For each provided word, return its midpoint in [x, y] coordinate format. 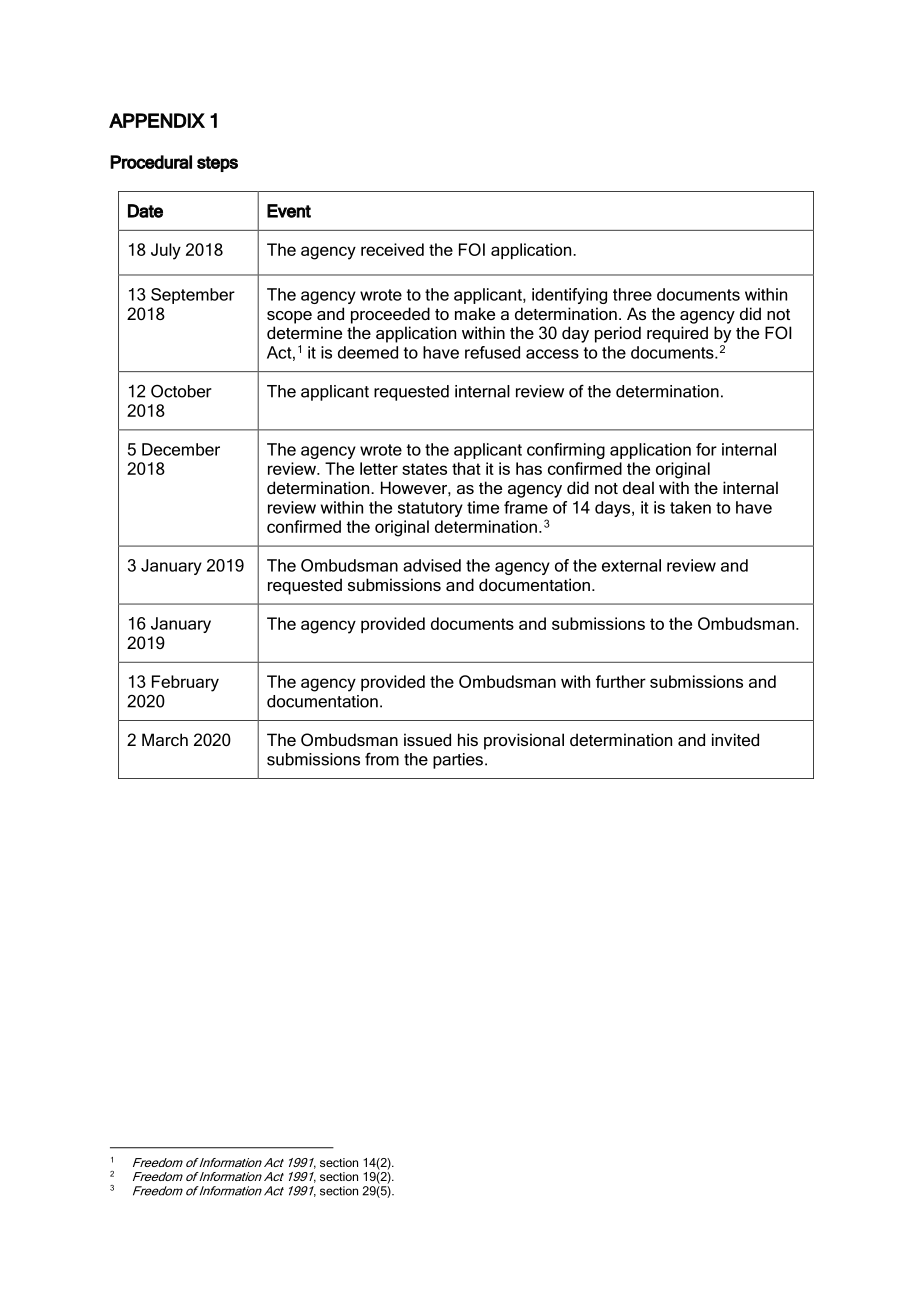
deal [638, 487]
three [632, 294]
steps [217, 164]
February [185, 683]
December [181, 449]
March [165, 739]
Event [289, 211]
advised [432, 565]
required [677, 334]
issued [427, 739]
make [475, 313]
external [631, 565]
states [424, 469]
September [193, 296]
